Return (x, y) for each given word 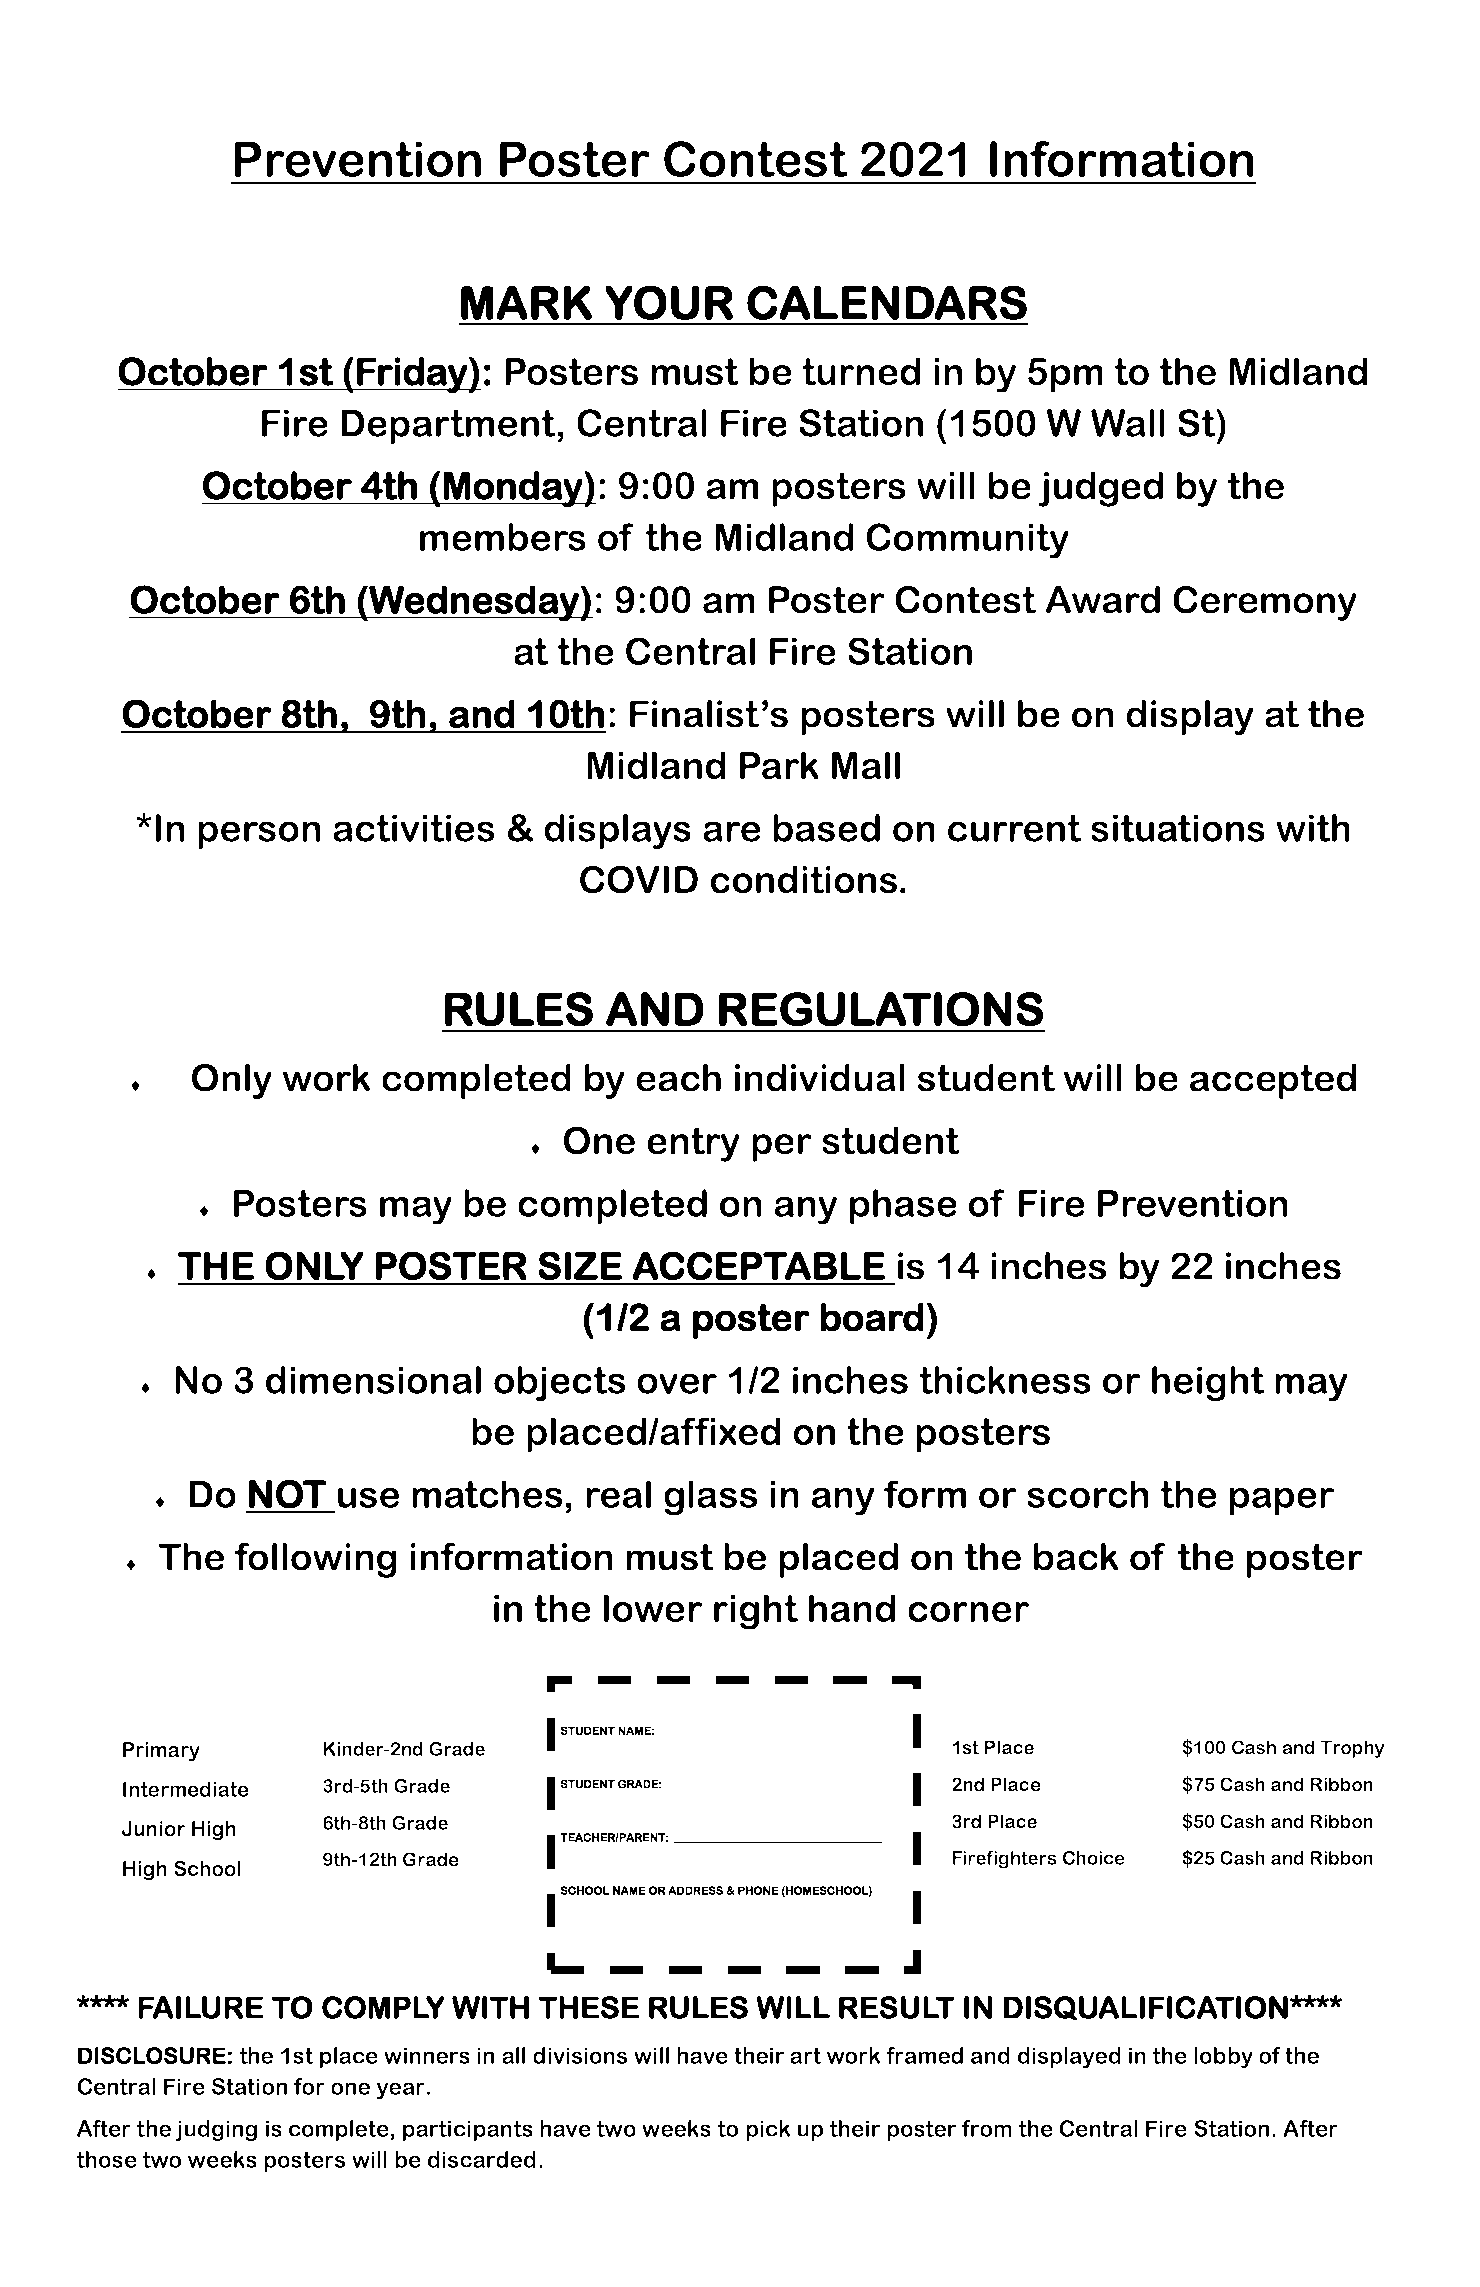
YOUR (669, 302)
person (259, 835)
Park (779, 765)
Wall (1128, 423)
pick (768, 2130)
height (1208, 1384)
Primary (161, 1751)
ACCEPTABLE (758, 1266)
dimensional (373, 1380)
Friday (412, 375)
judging (216, 2130)
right (756, 1612)
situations (1178, 828)
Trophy (1352, 1749)
